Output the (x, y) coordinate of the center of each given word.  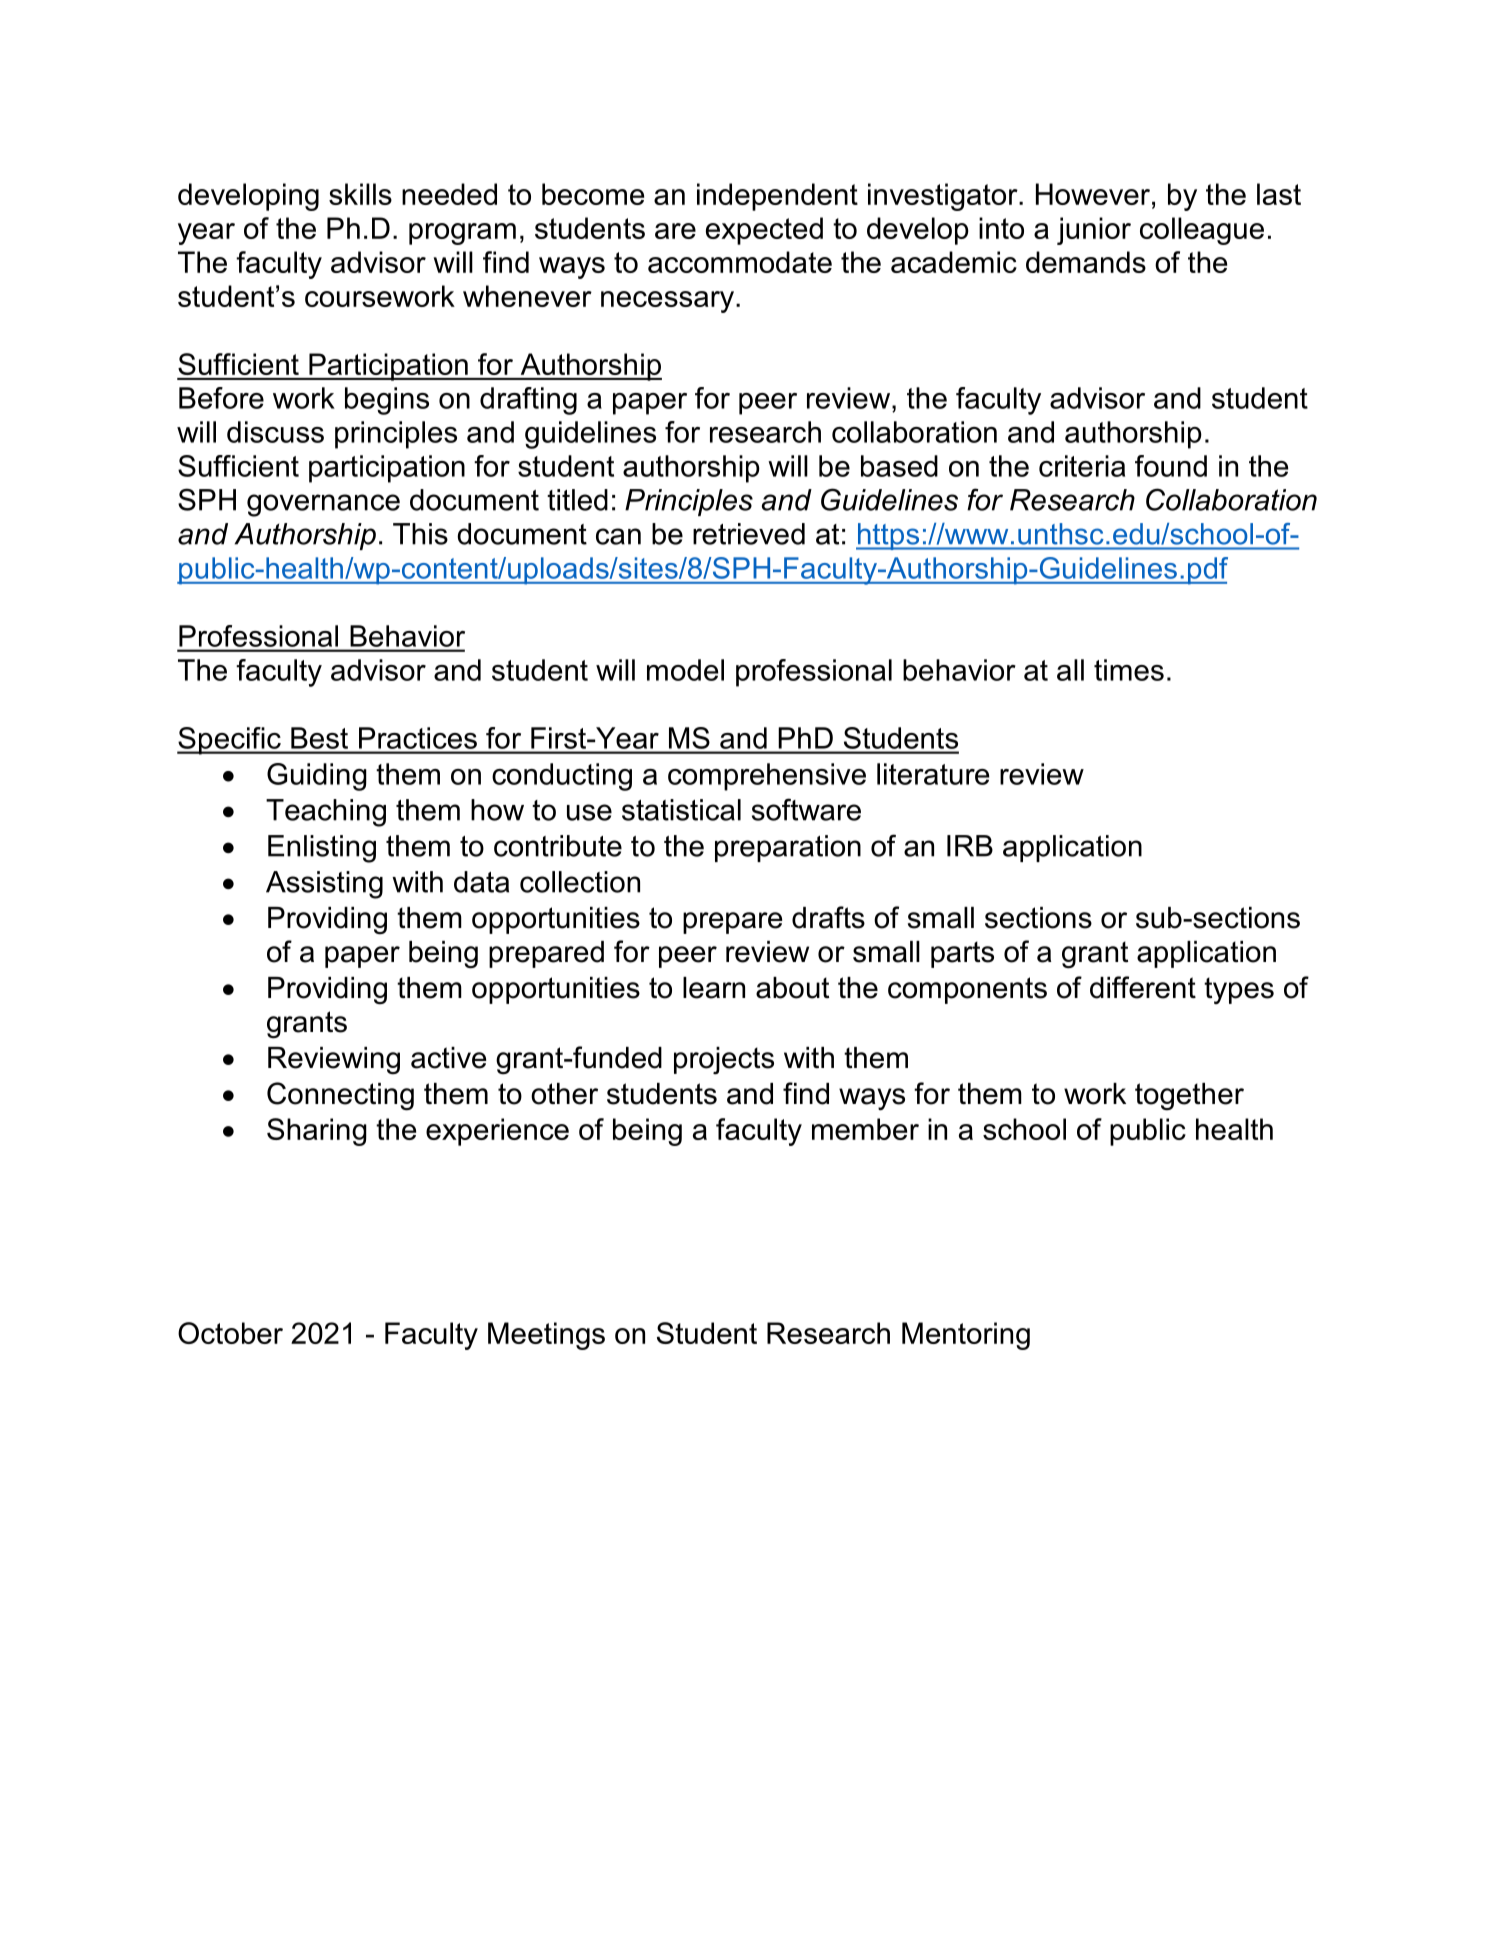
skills (360, 194)
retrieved (749, 534)
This (420, 534)
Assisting (324, 885)
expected (764, 231)
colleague (1202, 231)
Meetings (546, 1336)
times (1129, 670)
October (230, 1333)
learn (714, 988)
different (1143, 987)
